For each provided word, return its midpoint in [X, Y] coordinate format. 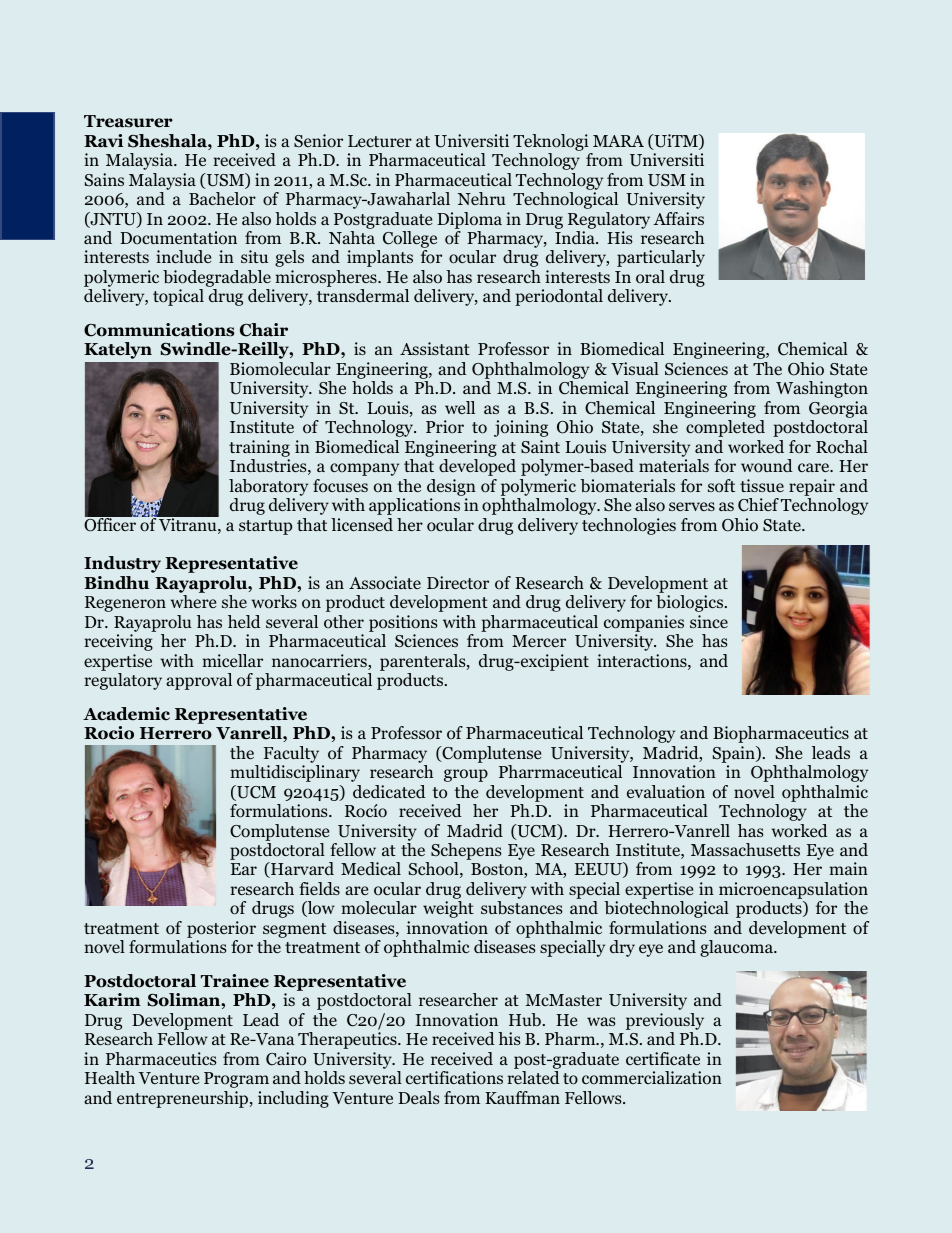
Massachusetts [745, 849]
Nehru [482, 198]
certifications [454, 1078]
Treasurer [128, 121]
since [709, 621]
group [466, 775]
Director [458, 583]
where [193, 601]
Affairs [678, 218]
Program [236, 1080]
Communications [159, 330]
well [460, 407]
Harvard [301, 870]
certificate [663, 1058]
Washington [822, 389]
